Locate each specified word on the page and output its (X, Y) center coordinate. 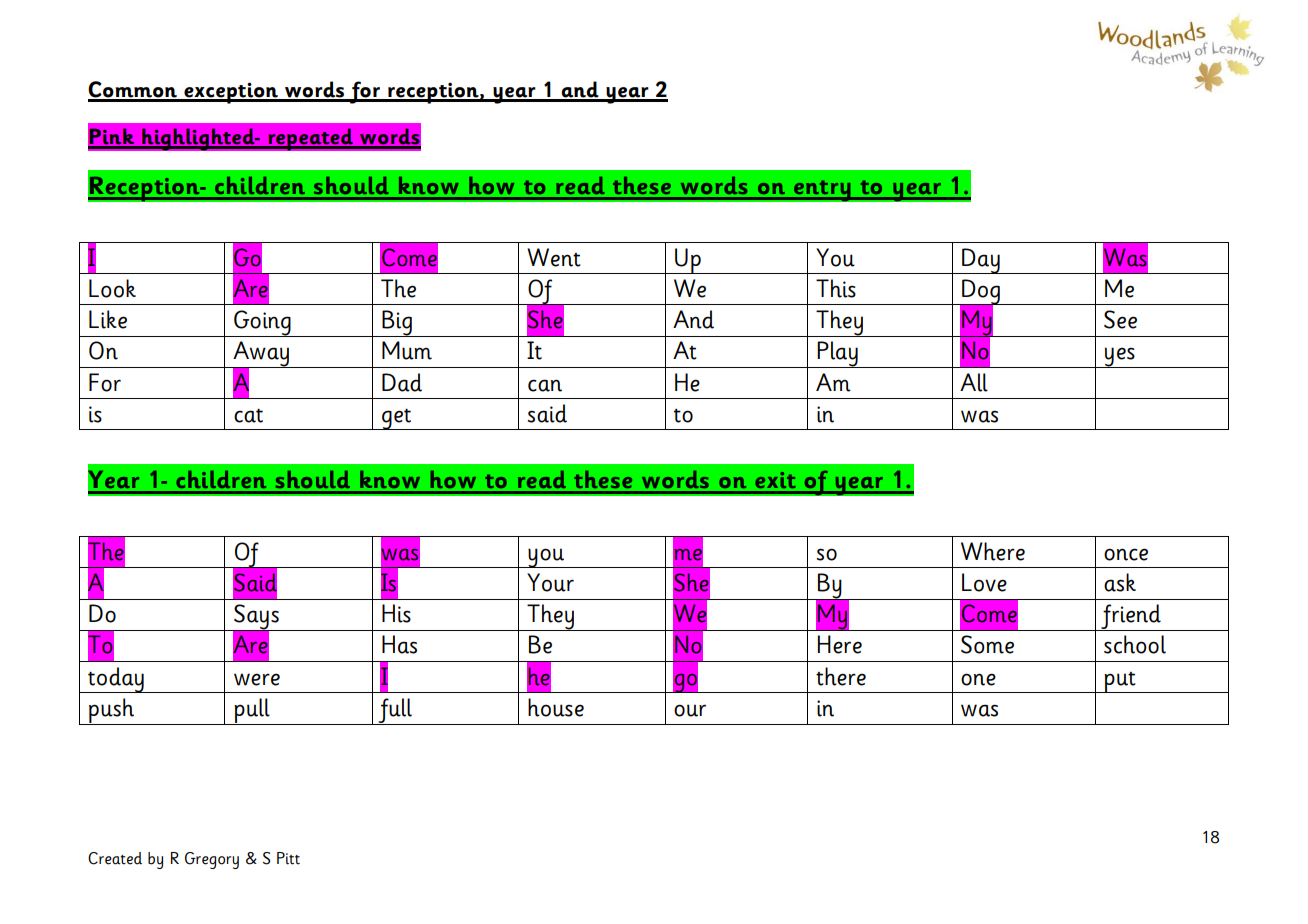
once (1126, 554)
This (836, 288)
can (545, 385)
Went (554, 257)
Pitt (288, 858)
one (978, 679)
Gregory (212, 860)
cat (248, 416)
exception (231, 93)
